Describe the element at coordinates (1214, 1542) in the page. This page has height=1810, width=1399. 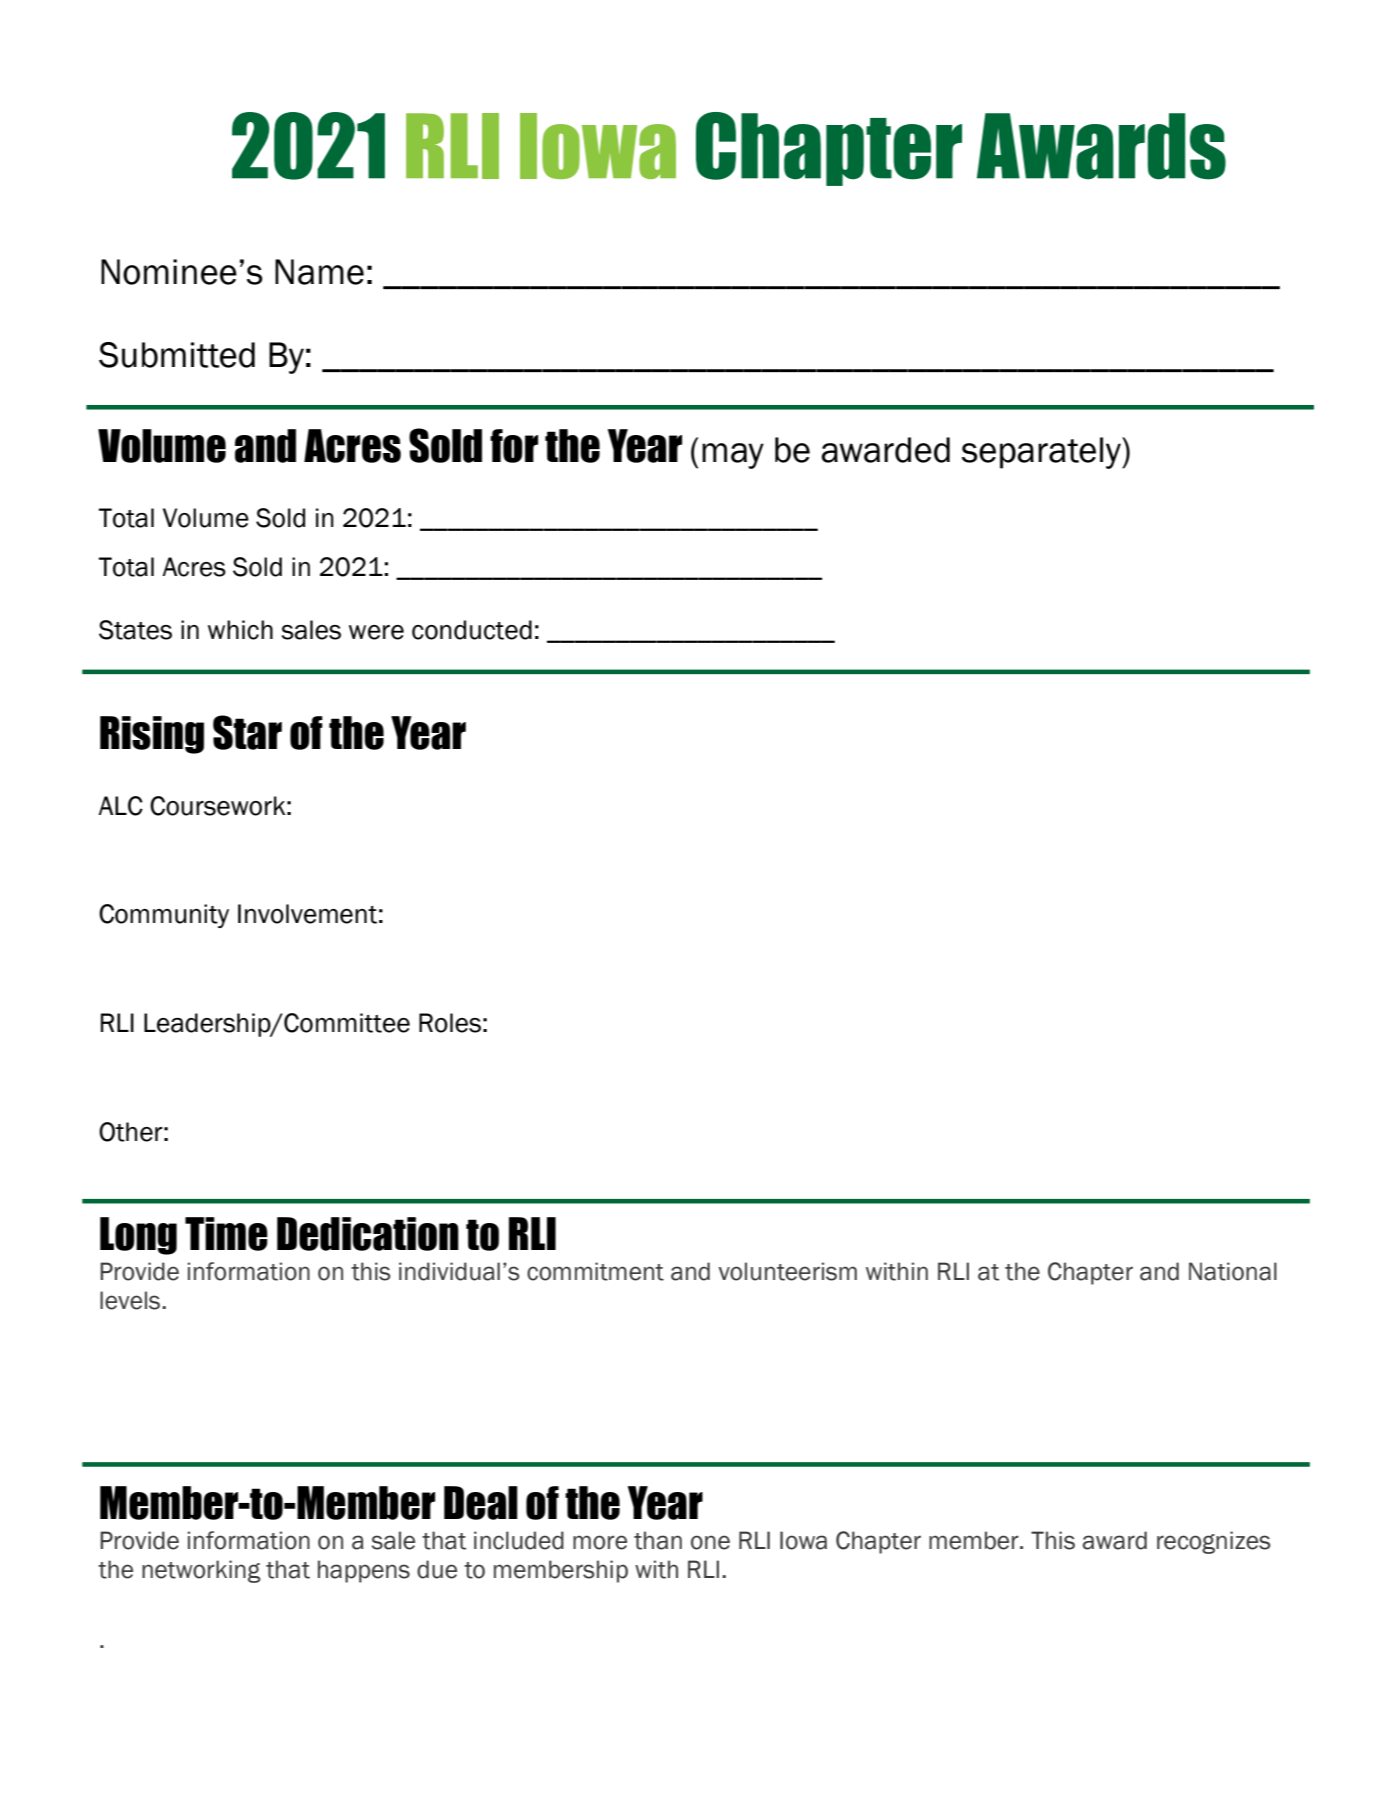
I see `recognizes` at that location.
